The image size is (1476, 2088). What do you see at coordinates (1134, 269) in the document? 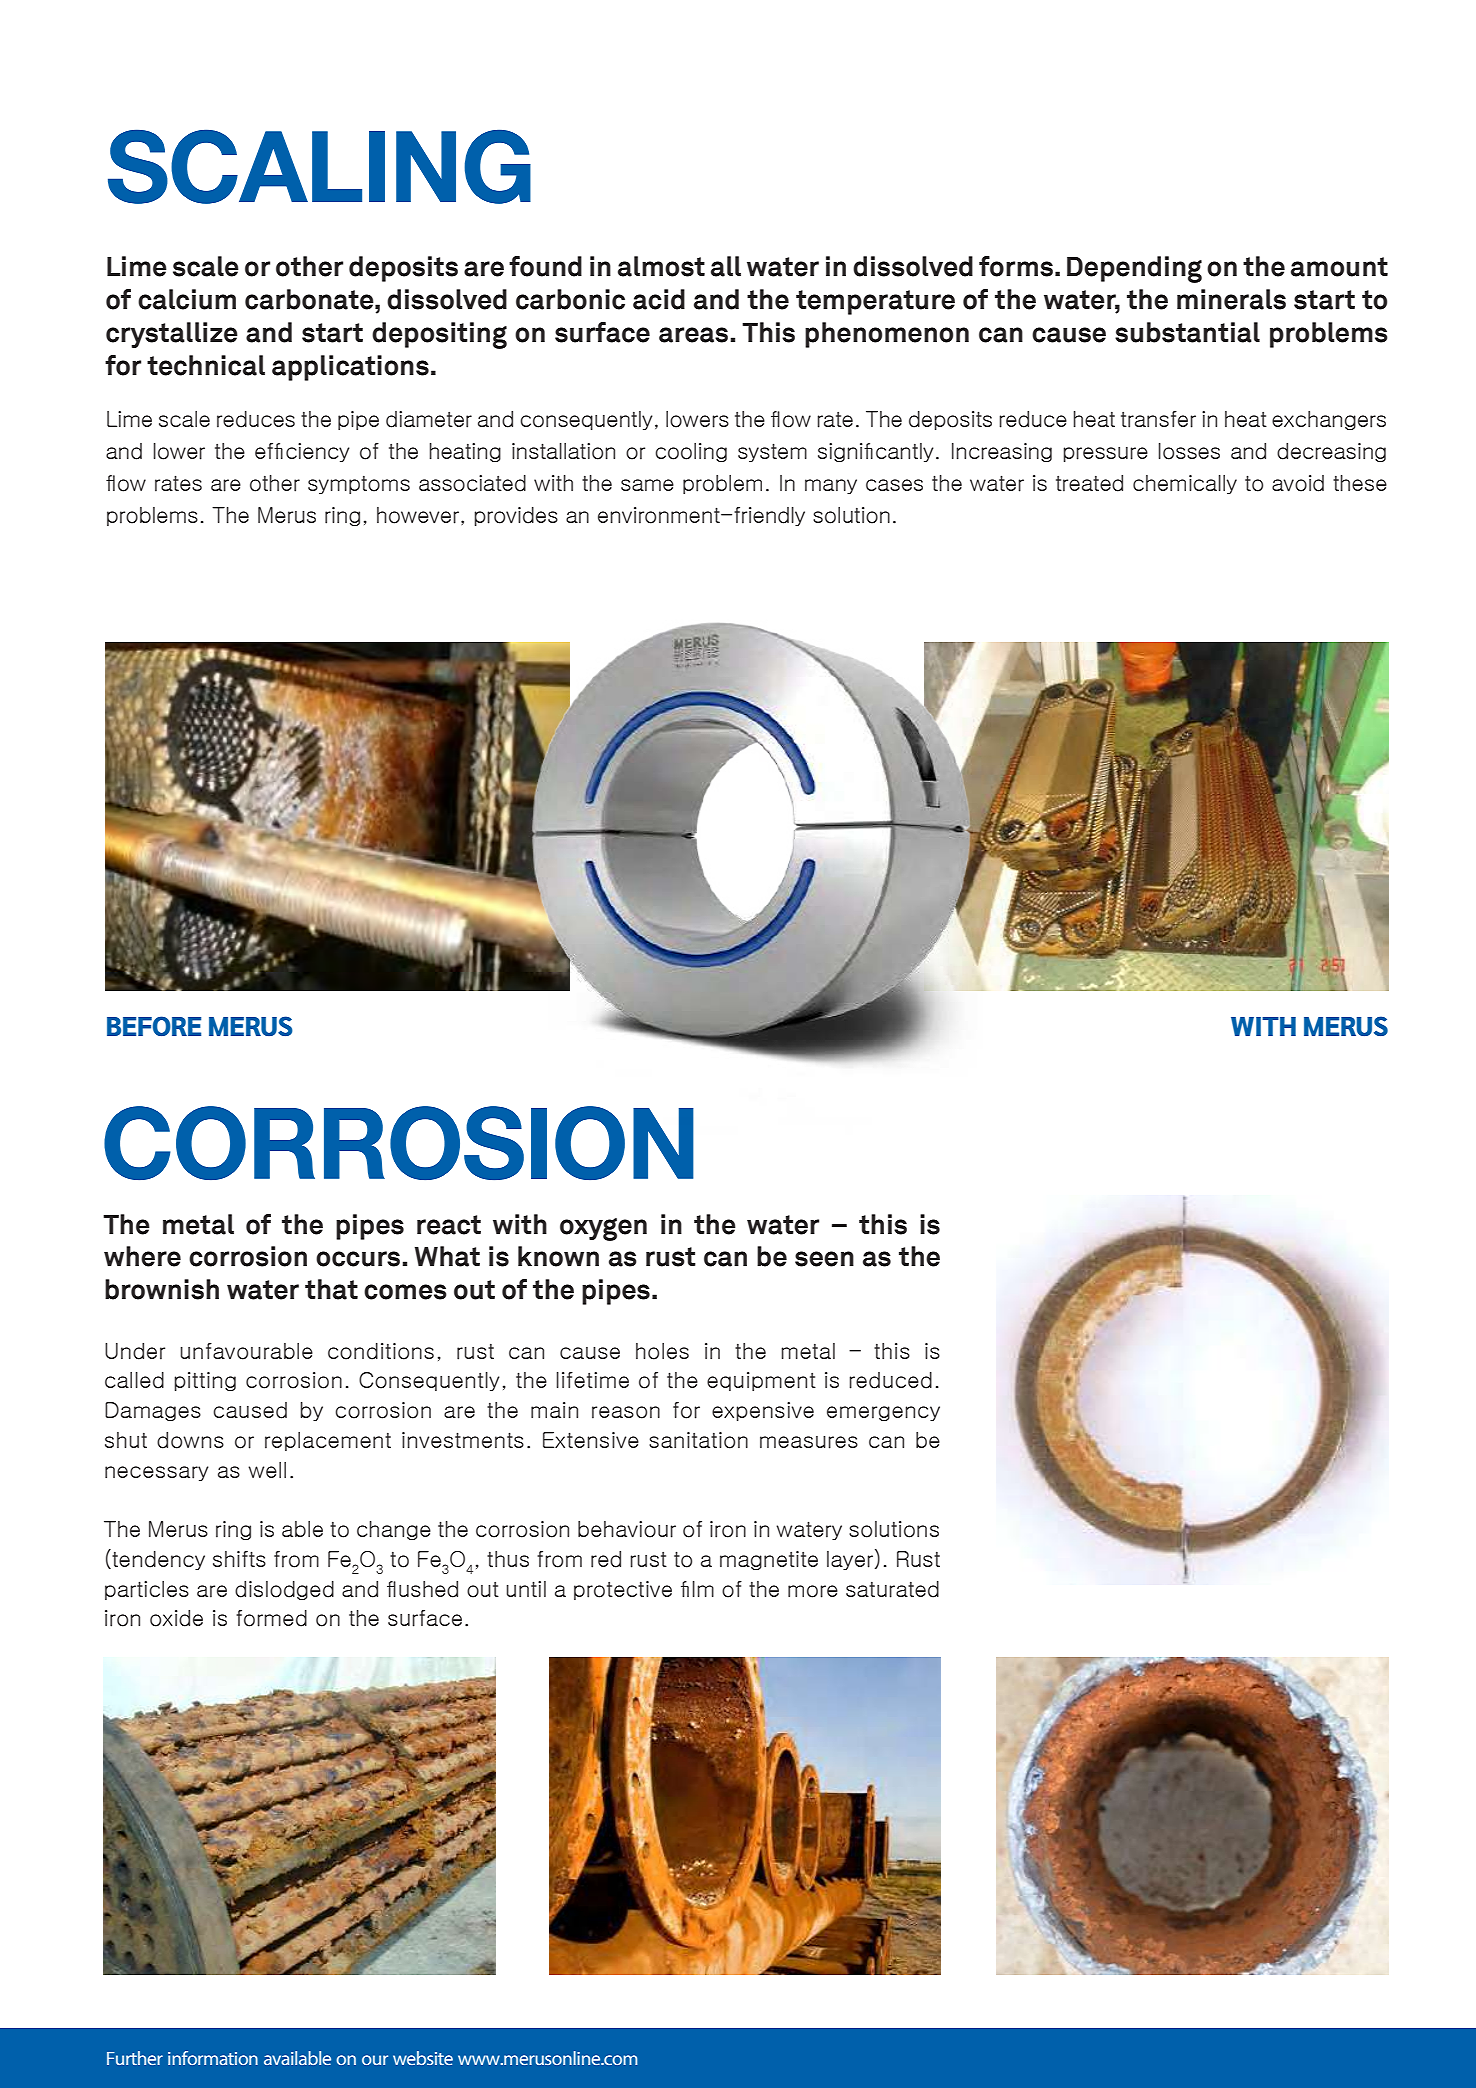
I see `Depending` at bounding box center [1134, 269].
